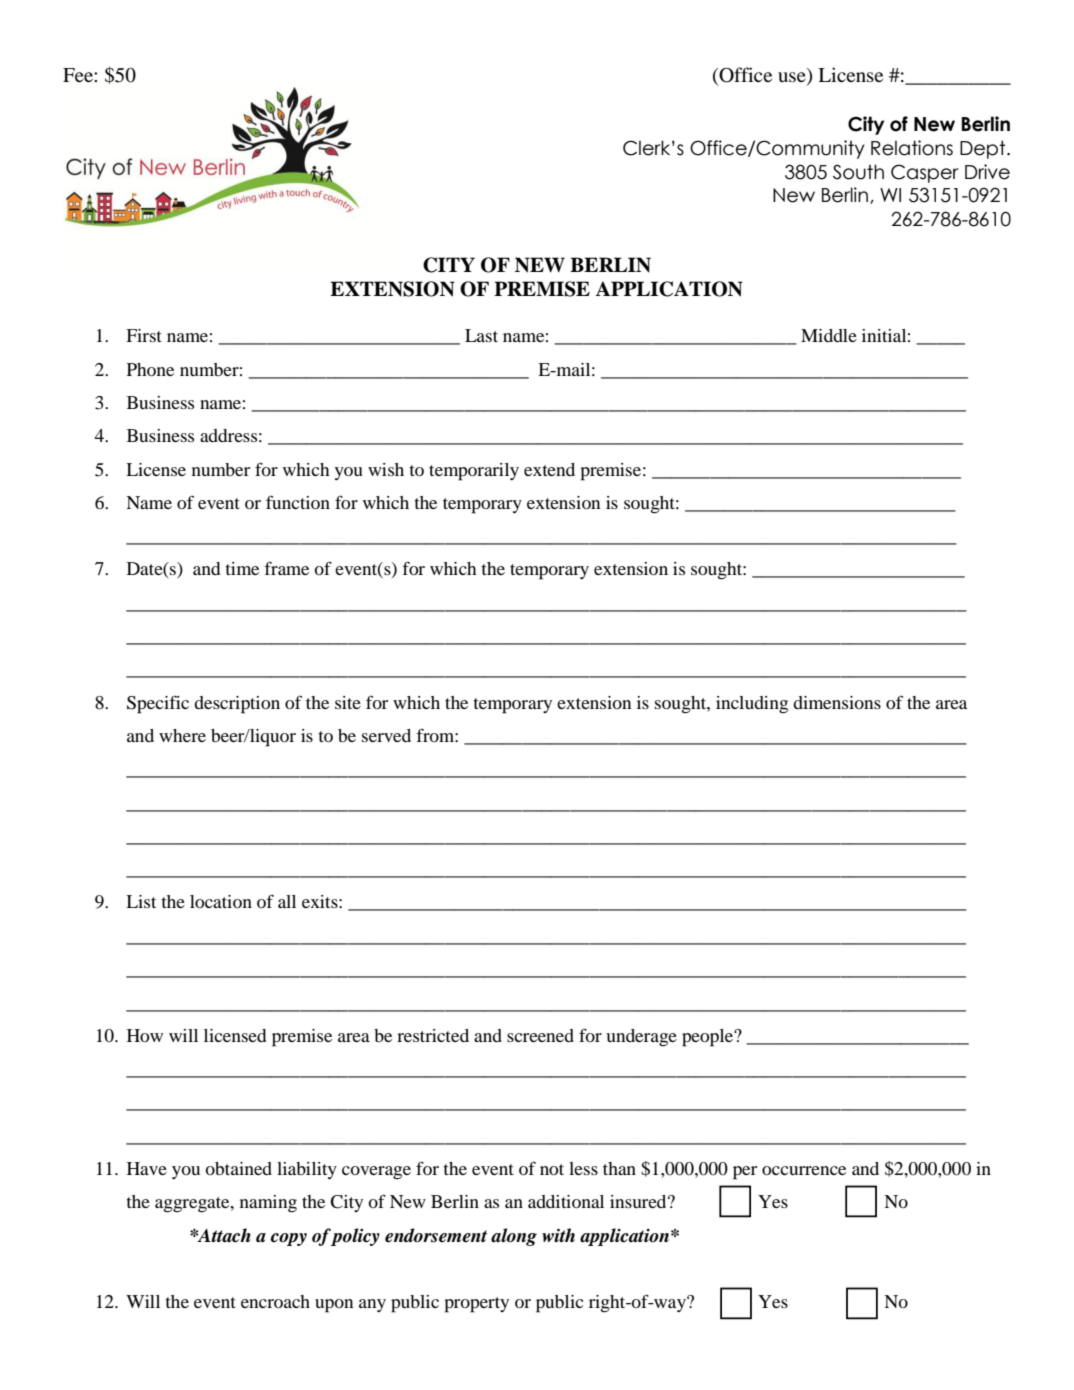  I want to click on Relations, so click(912, 148).
